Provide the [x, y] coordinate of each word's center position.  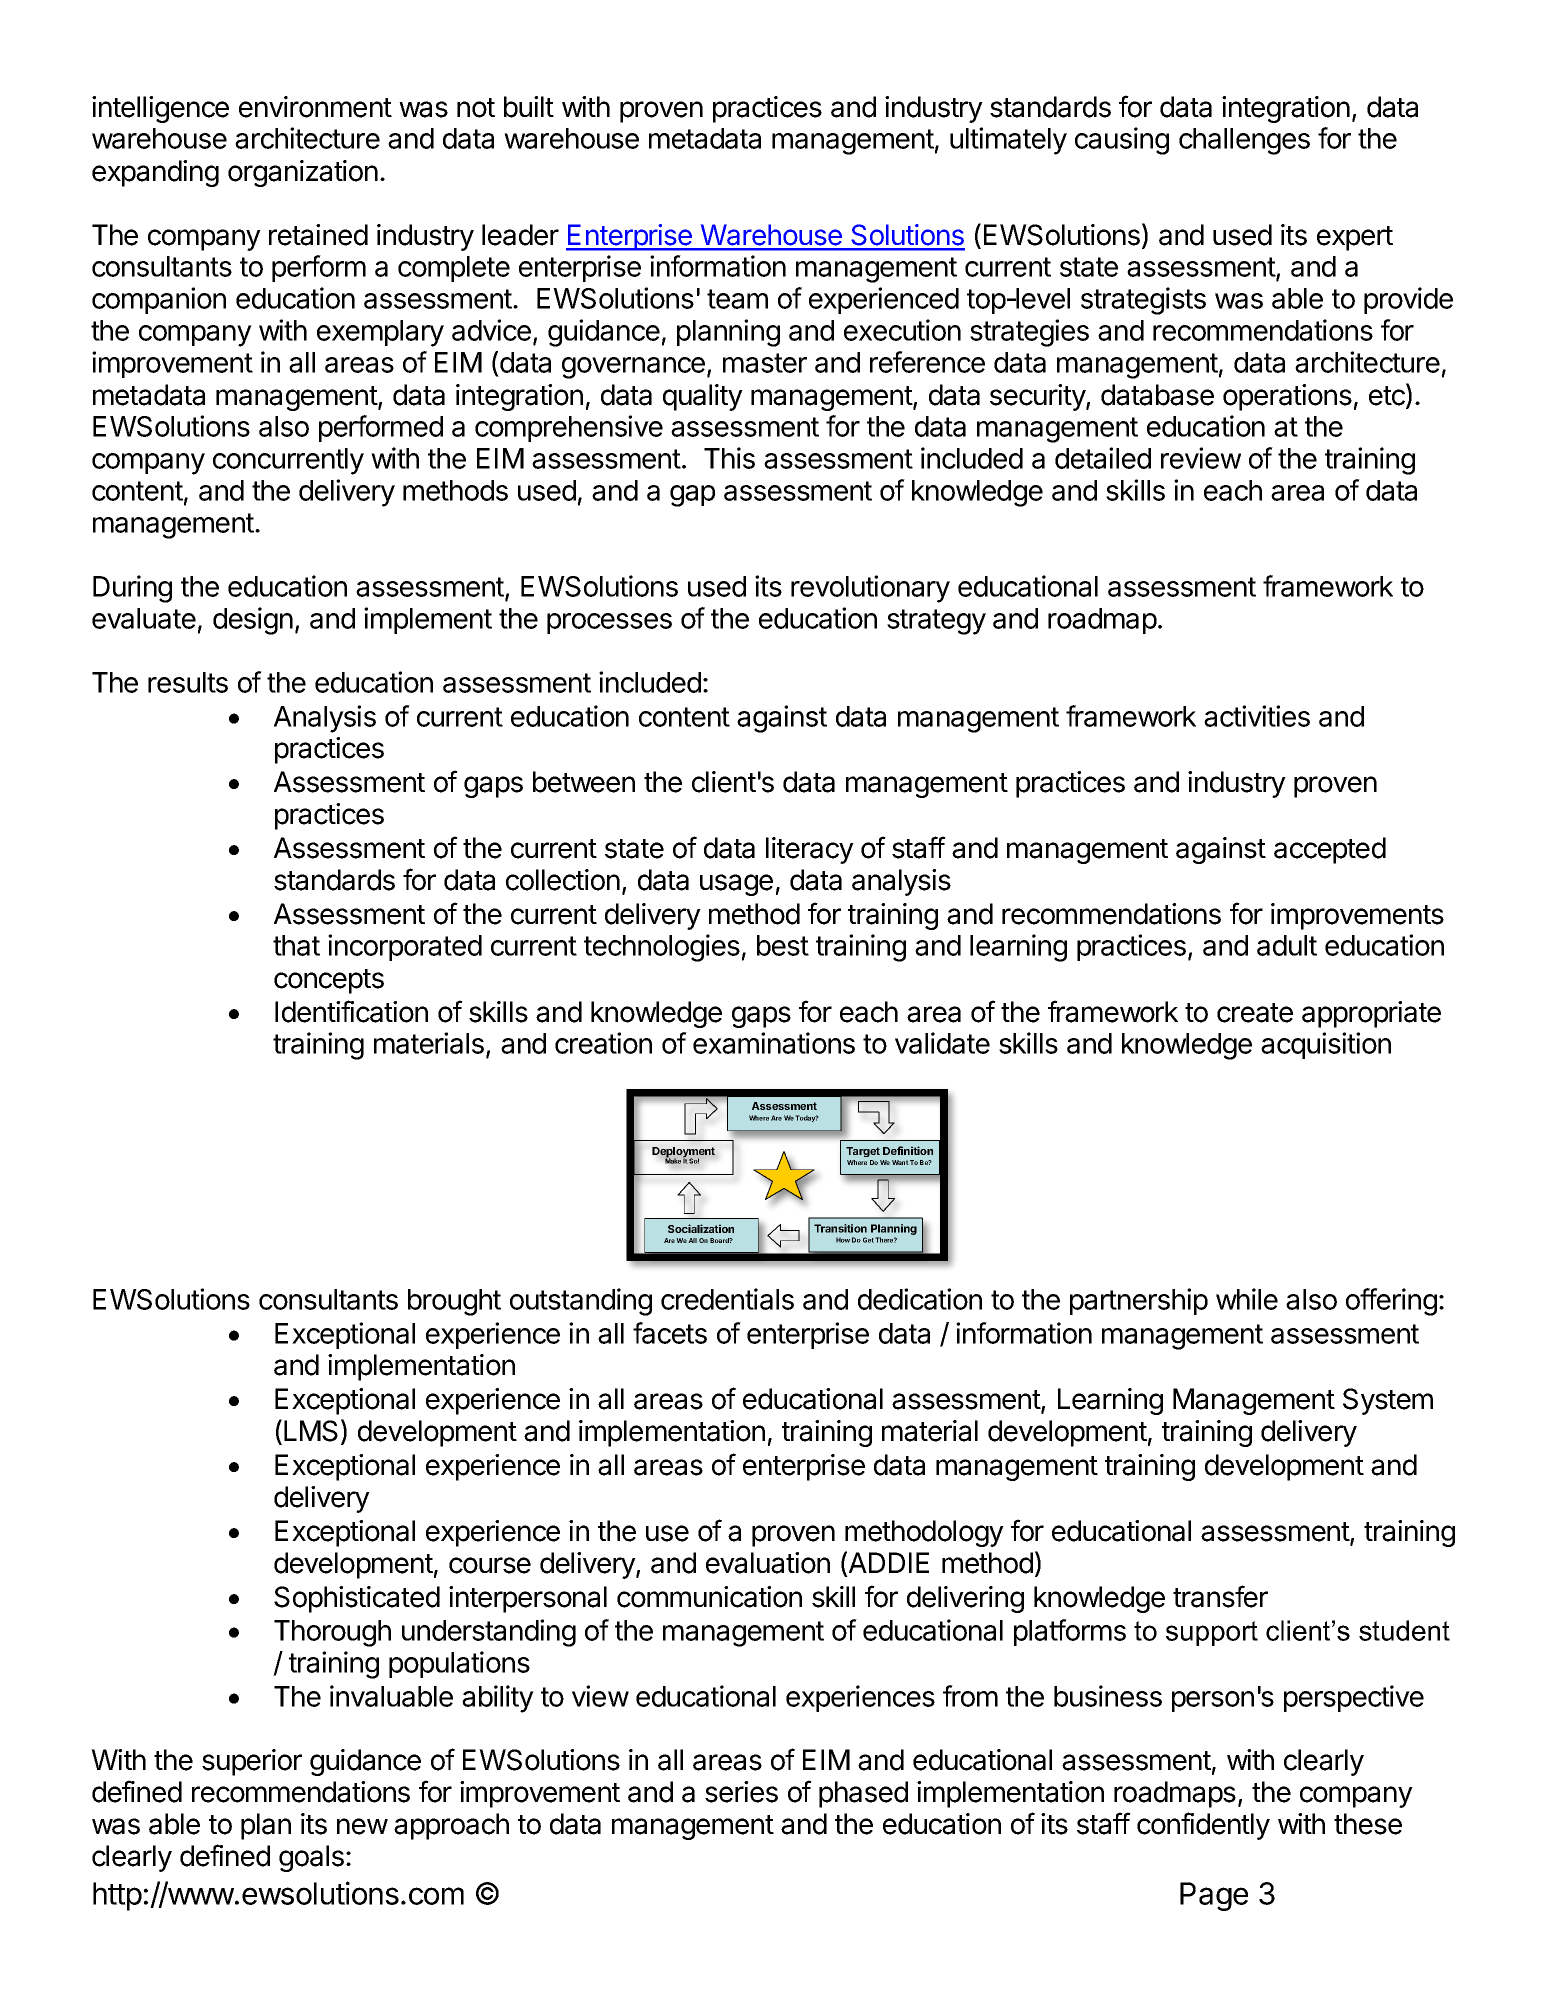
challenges [1244, 141]
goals [311, 1858]
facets [670, 1333]
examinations [774, 1043]
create [1255, 1013]
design [253, 621]
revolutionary [870, 589]
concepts [329, 981]
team [737, 299]
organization [303, 173]
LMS [311, 1431]
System [1388, 1401]
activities [1257, 716]
